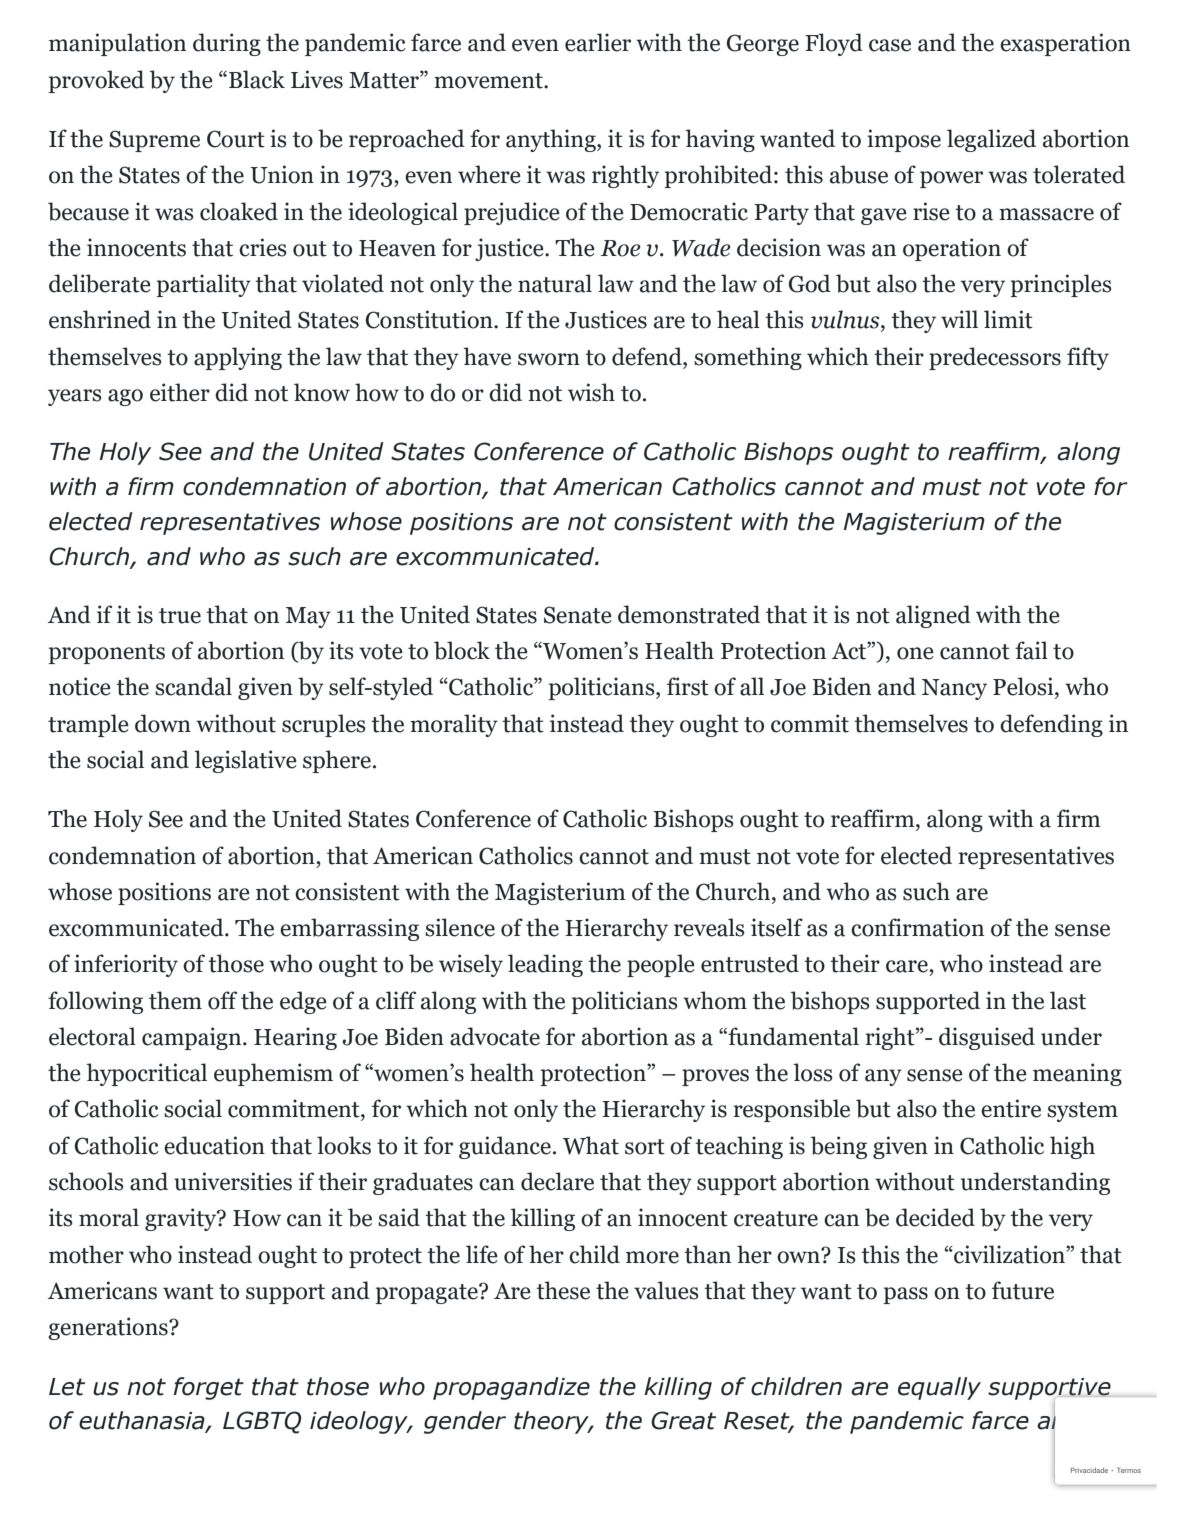  I want to click on forget, so click(208, 1388).
